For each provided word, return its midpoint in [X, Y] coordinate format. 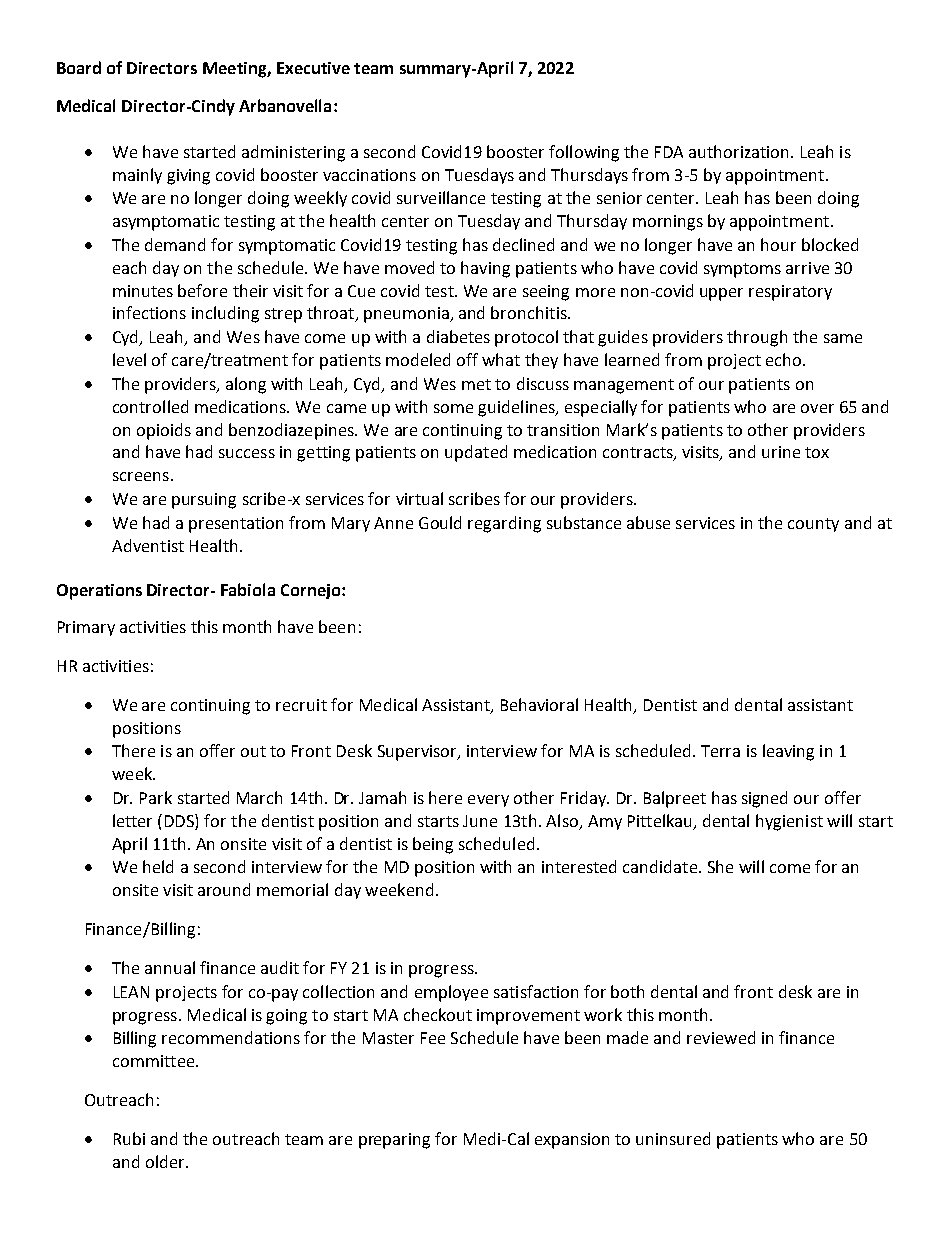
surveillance [441, 197]
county [813, 525]
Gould [440, 522]
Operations [99, 592]
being [433, 845]
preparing [394, 1141]
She [720, 866]
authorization [738, 151]
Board [79, 67]
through [757, 338]
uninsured [673, 1138]
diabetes [458, 336]
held [158, 866]
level [129, 359]
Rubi [129, 1138]
